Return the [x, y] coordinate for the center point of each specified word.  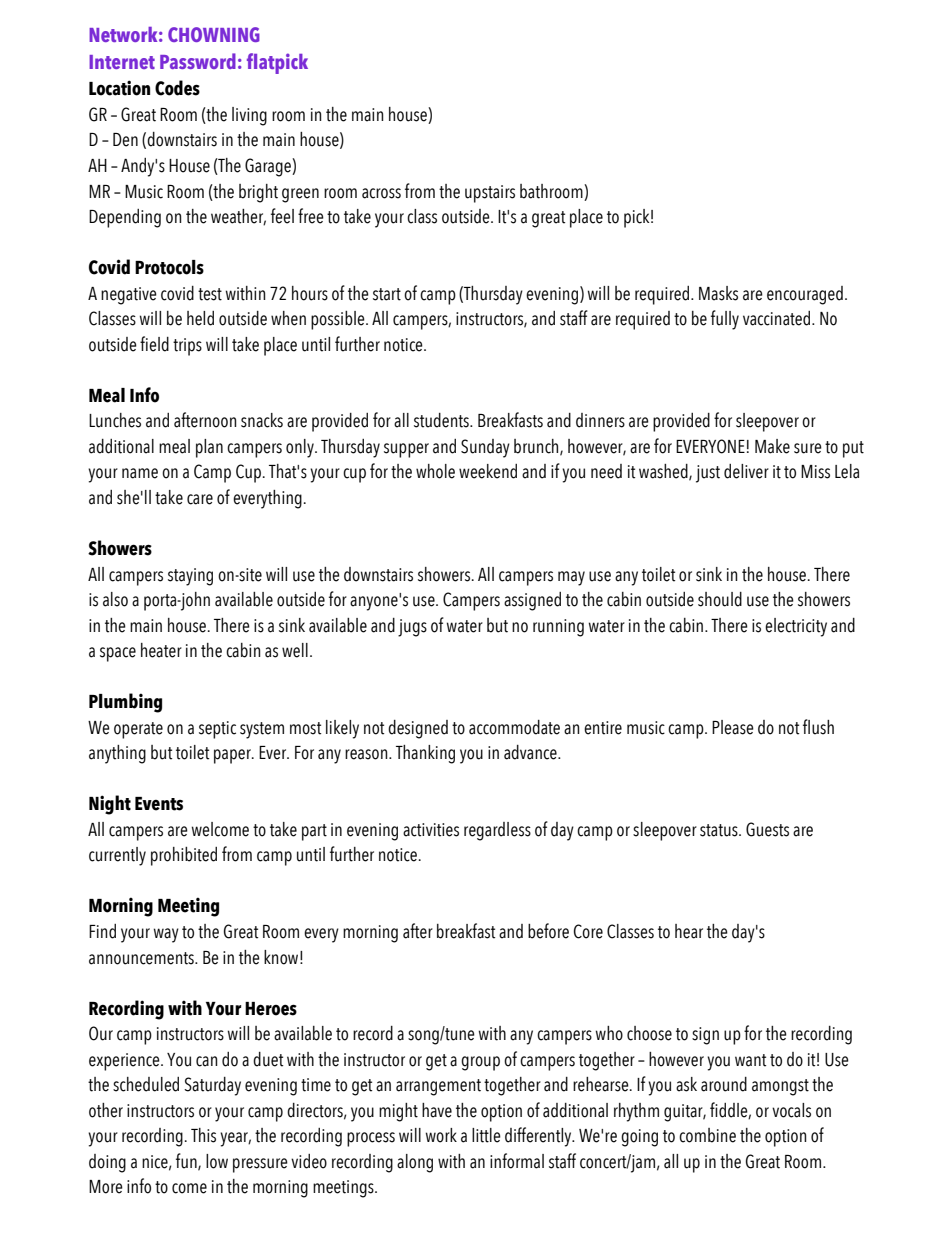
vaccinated [778, 318]
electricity [796, 627]
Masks [718, 293]
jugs [412, 628]
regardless [497, 831]
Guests [767, 829]
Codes [177, 88]
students [442, 420]
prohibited [184, 856]
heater [161, 650]
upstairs [490, 194]
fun [187, 1162]
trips [187, 347]
